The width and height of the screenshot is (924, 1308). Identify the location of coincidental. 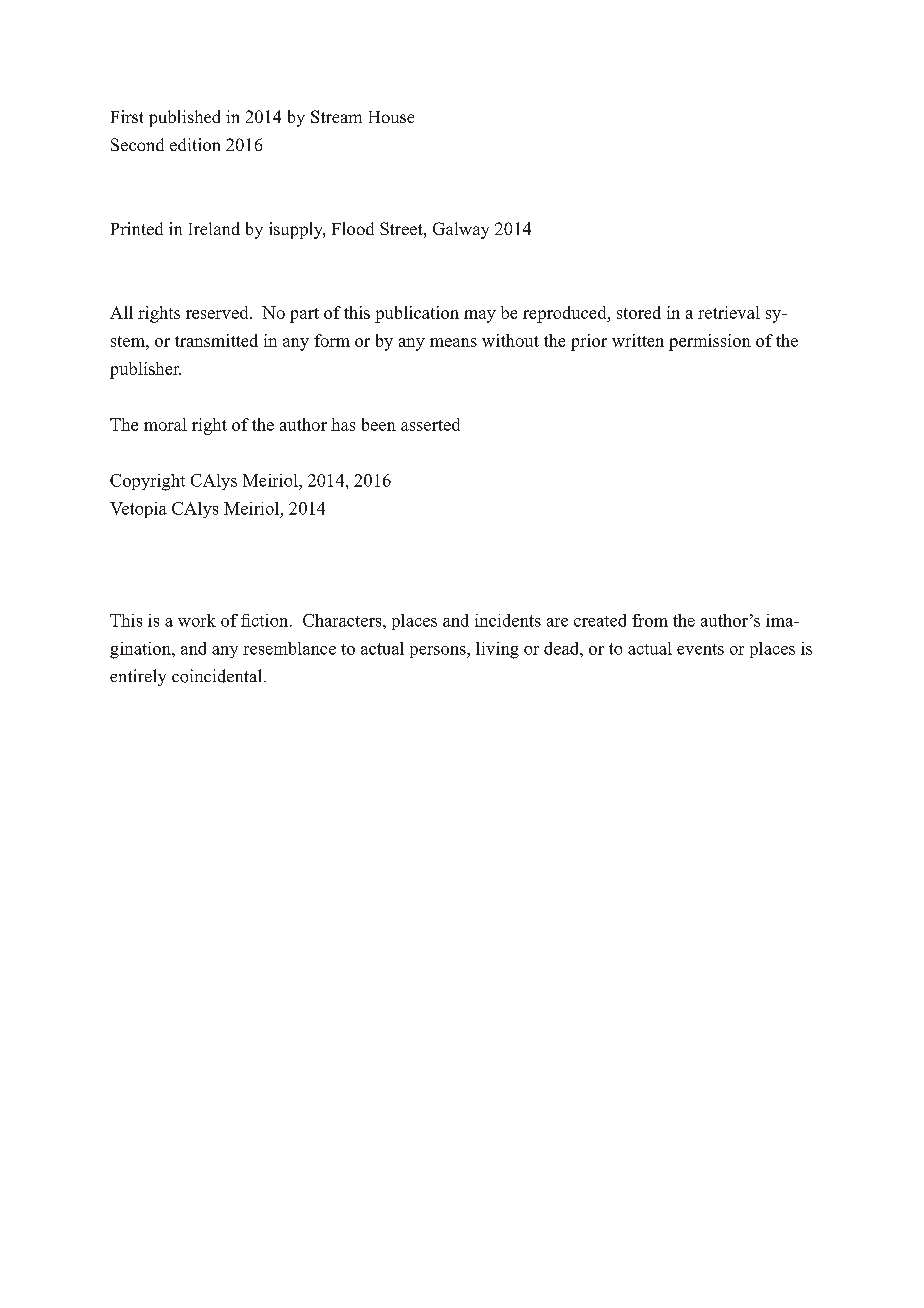
(218, 676).
